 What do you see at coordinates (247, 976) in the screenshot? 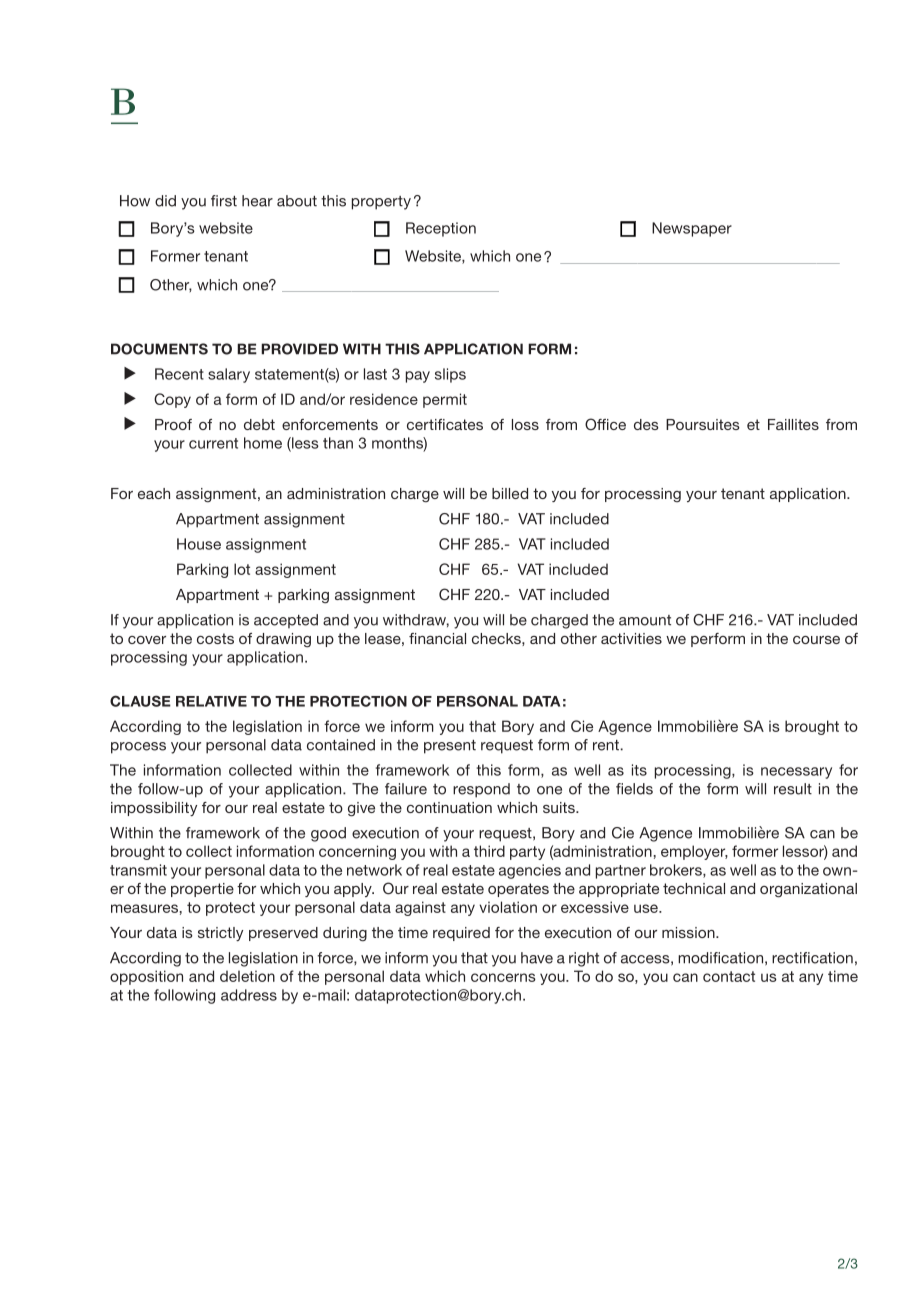
I see `deletion` at bounding box center [247, 976].
